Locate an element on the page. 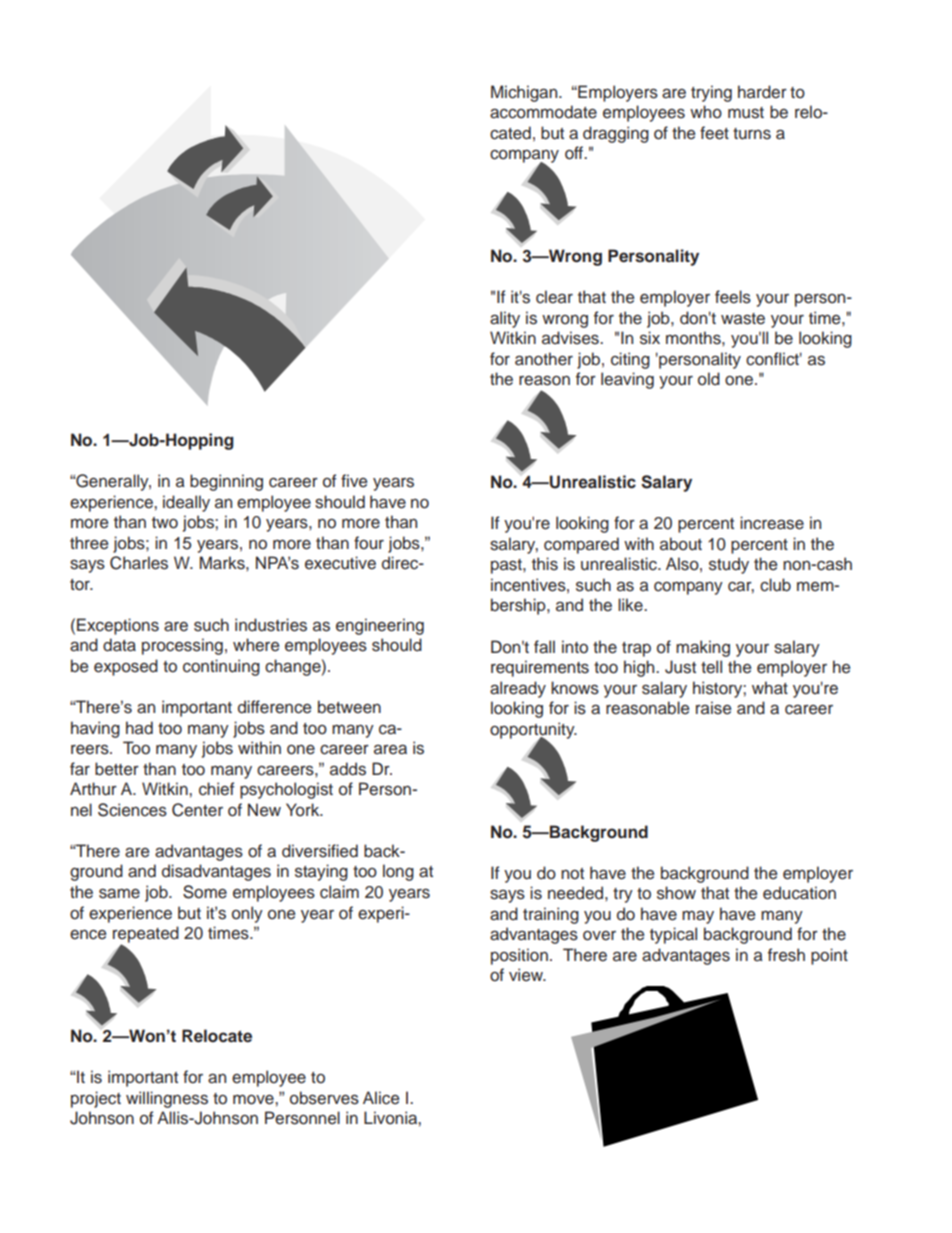 The image size is (952, 1233). had is located at coordinates (139, 728).
